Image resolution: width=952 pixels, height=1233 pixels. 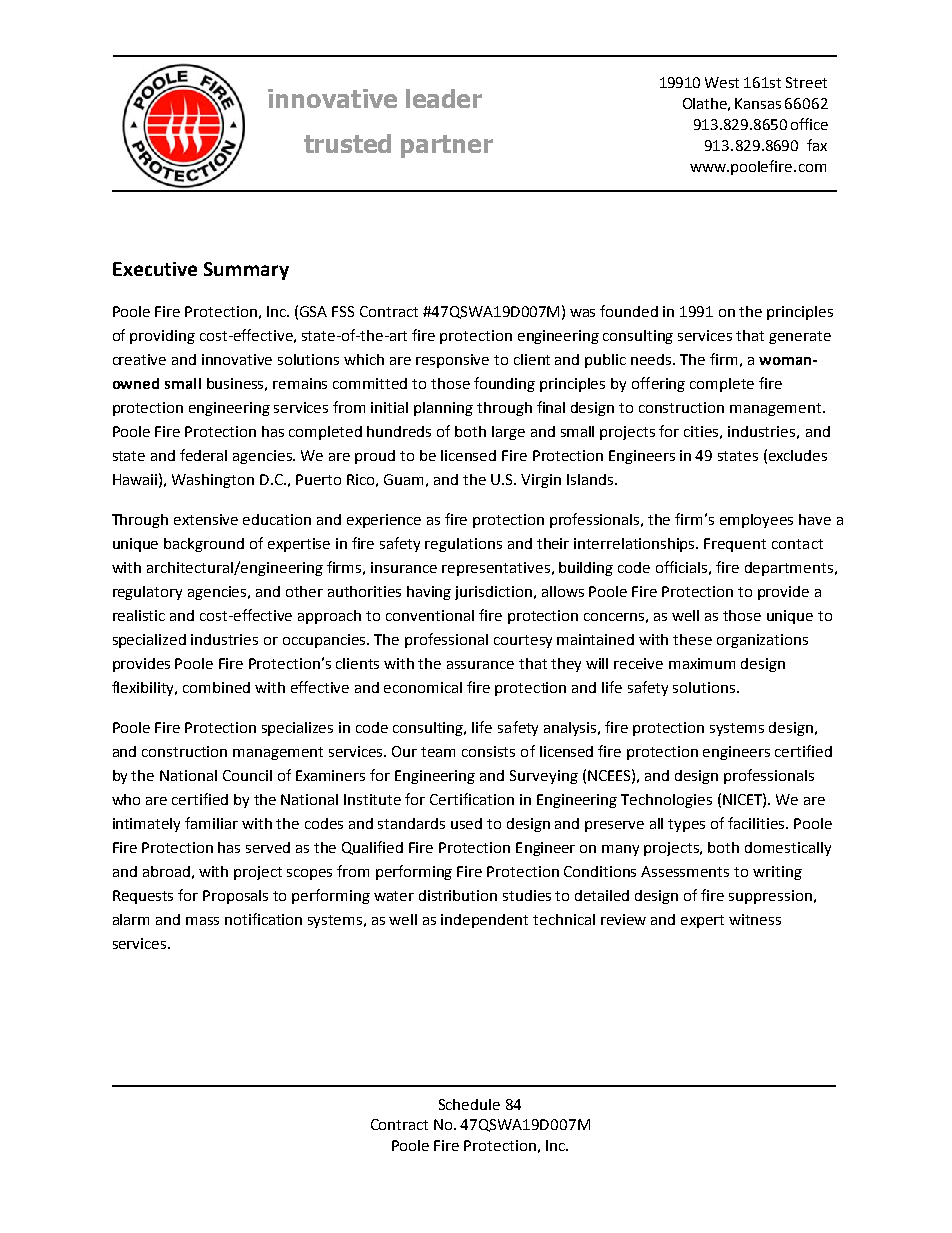 I want to click on trusted, so click(x=347, y=143).
